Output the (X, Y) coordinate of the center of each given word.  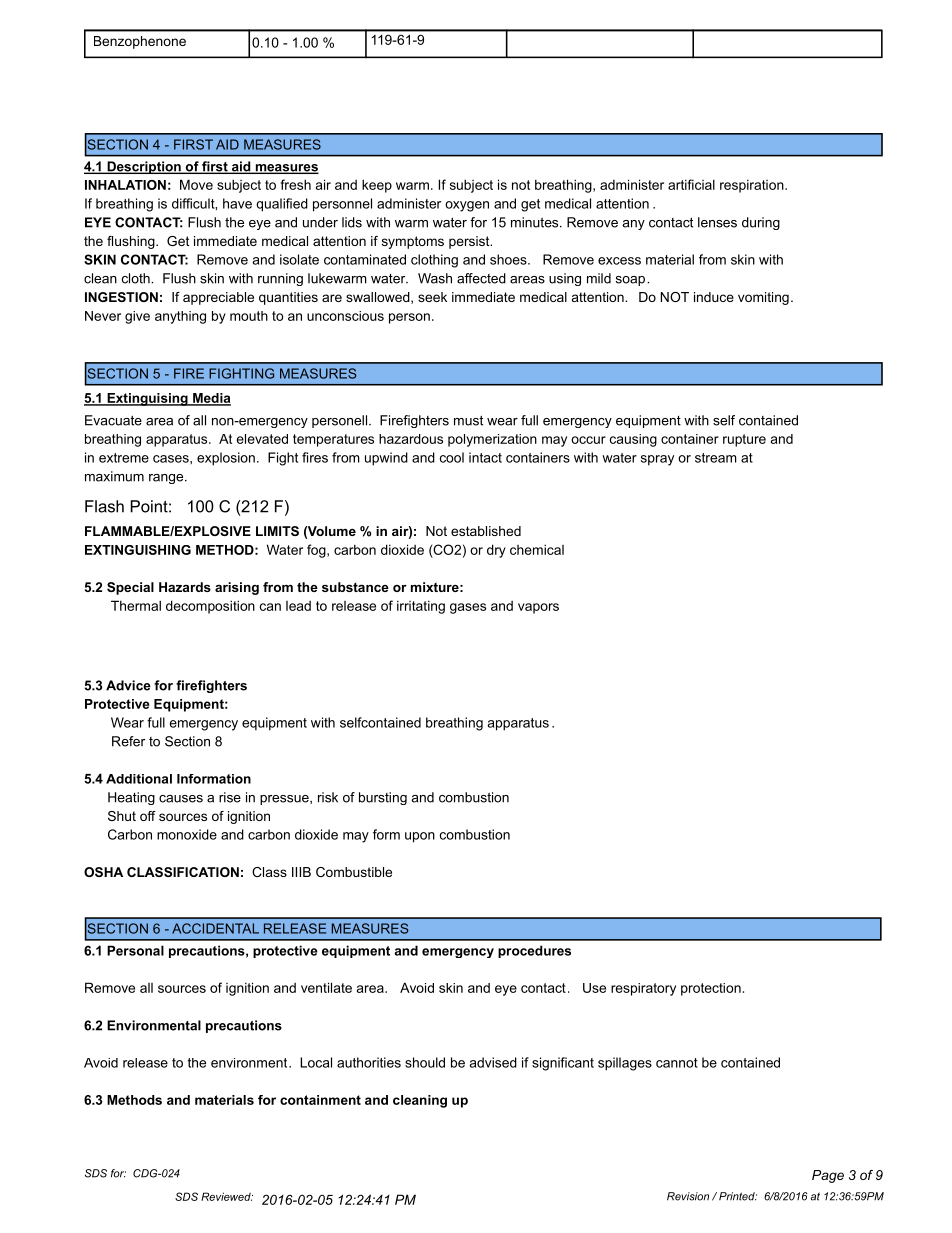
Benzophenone (140, 42)
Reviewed (227, 1196)
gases (468, 608)
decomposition (210, 607)
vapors (538, 608)
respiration (753, 186)
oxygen (467, 206)
